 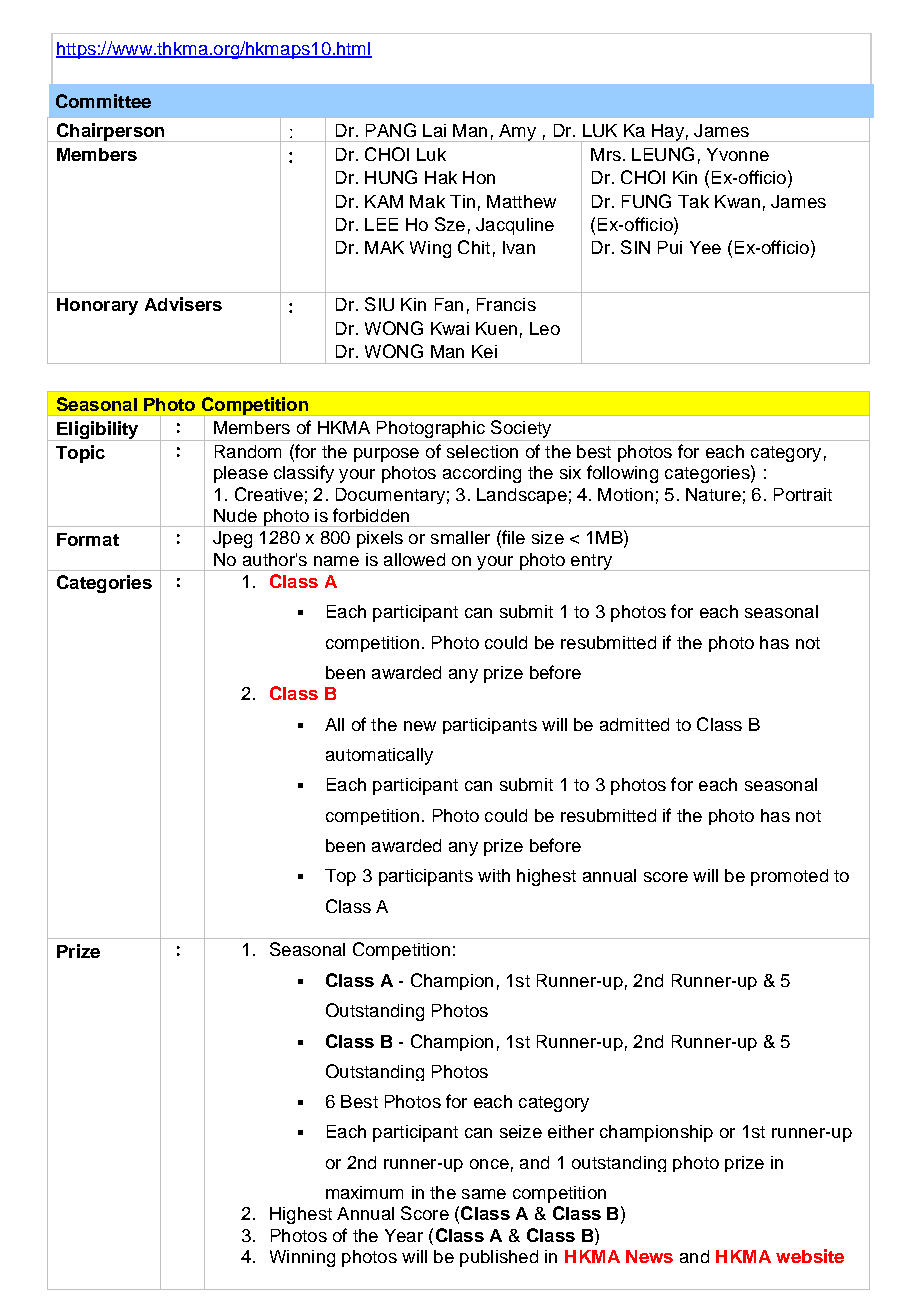 I want to click on Lai, so click(x=434, y=130).
